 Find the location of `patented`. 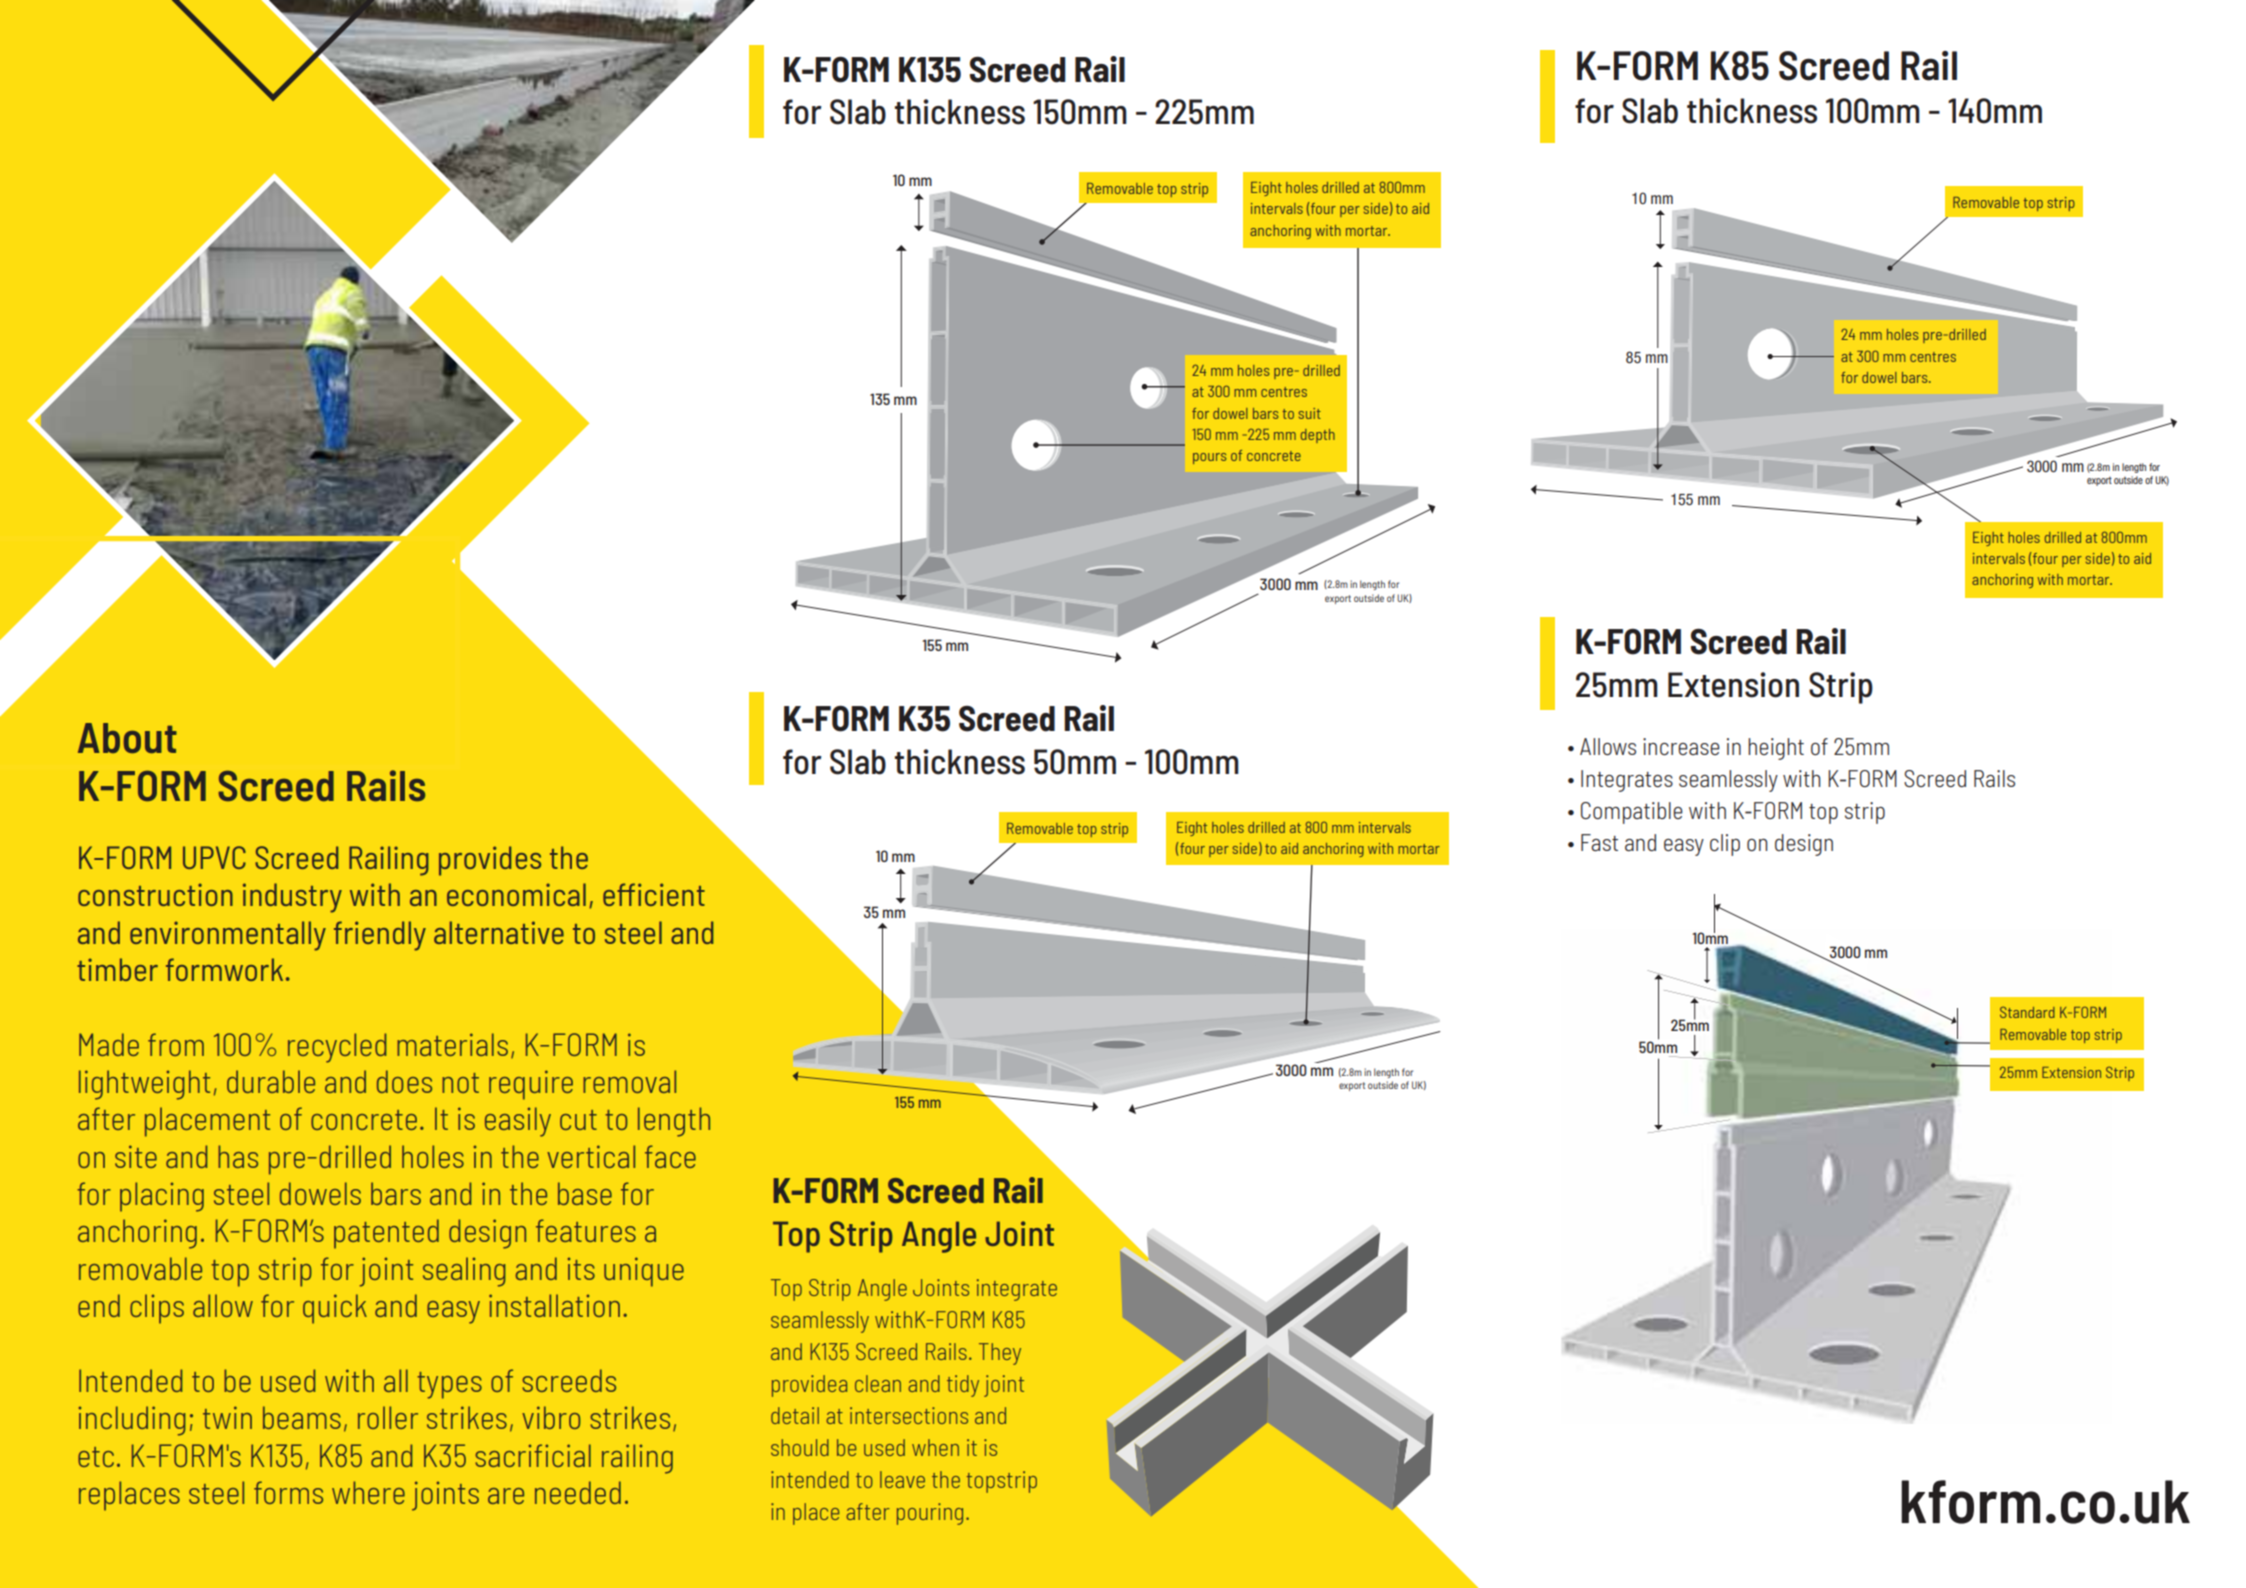

patented is located at coordinates (386, 1234).
